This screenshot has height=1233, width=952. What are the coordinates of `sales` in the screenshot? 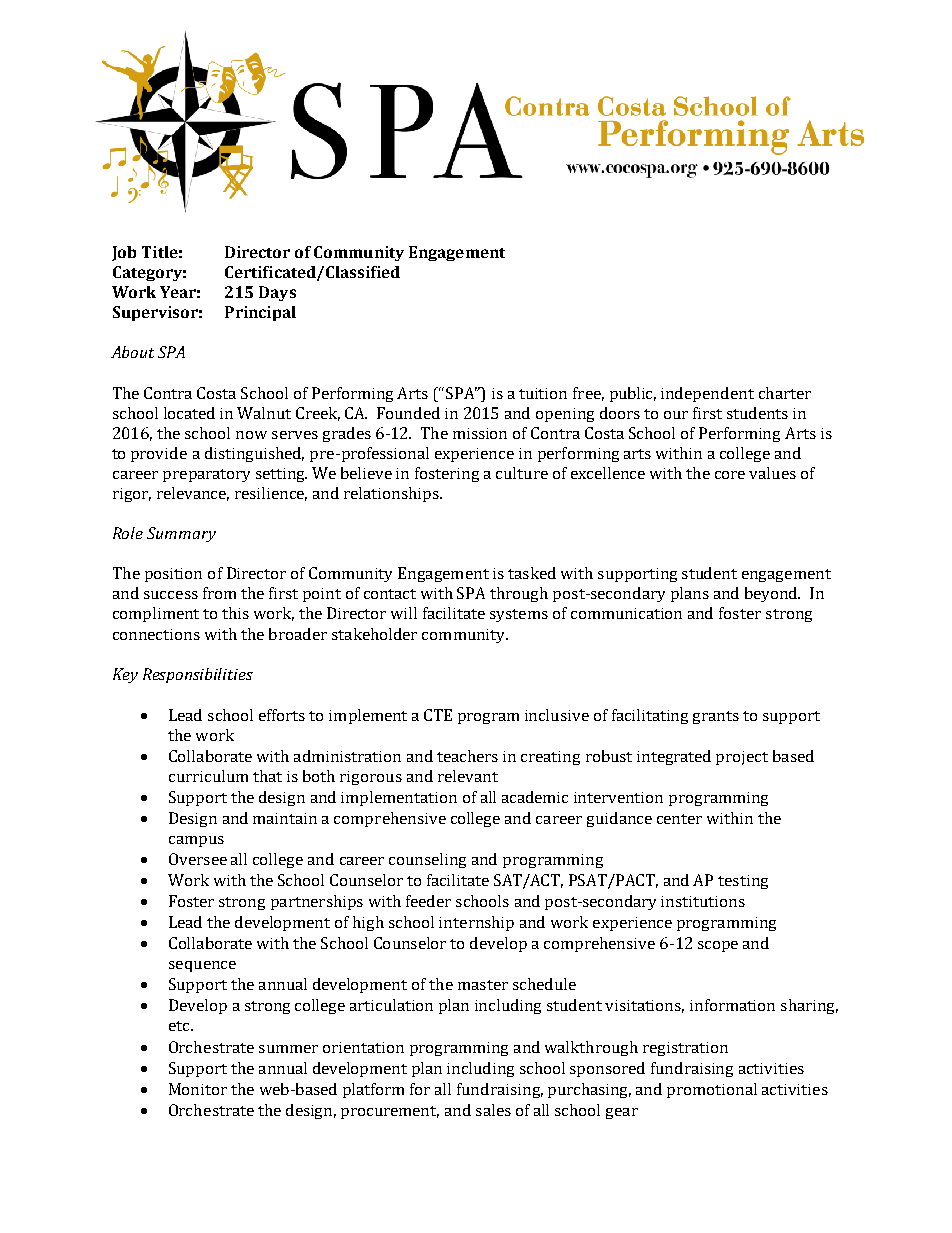 It's located at (493, 1110).
